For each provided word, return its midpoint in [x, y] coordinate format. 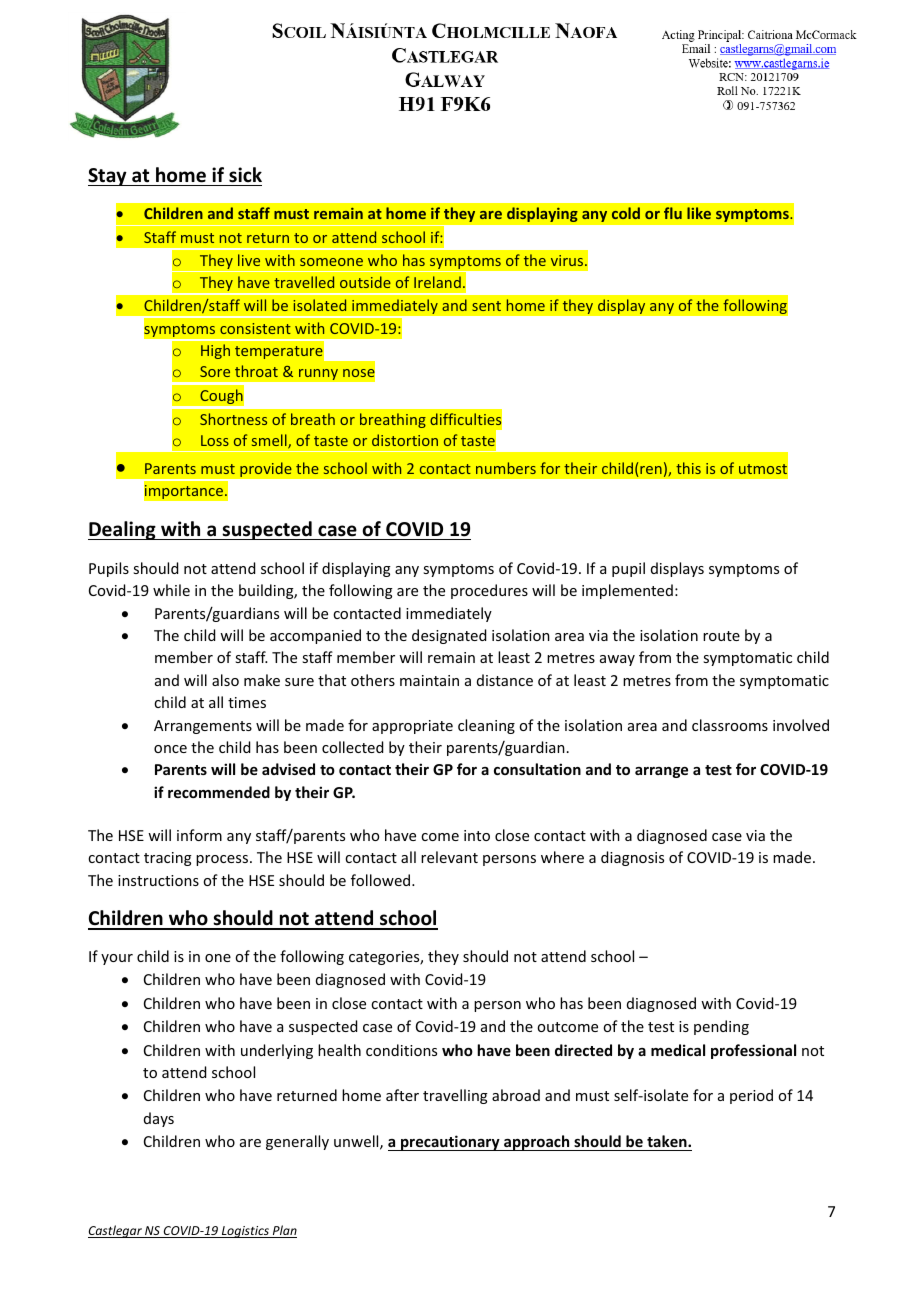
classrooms [730, 725]
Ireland [437, 282]
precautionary [450, 1143]
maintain [429, 680]
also [225, 680]
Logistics [245, 1232]
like [699, 213]
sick [245, 175]
